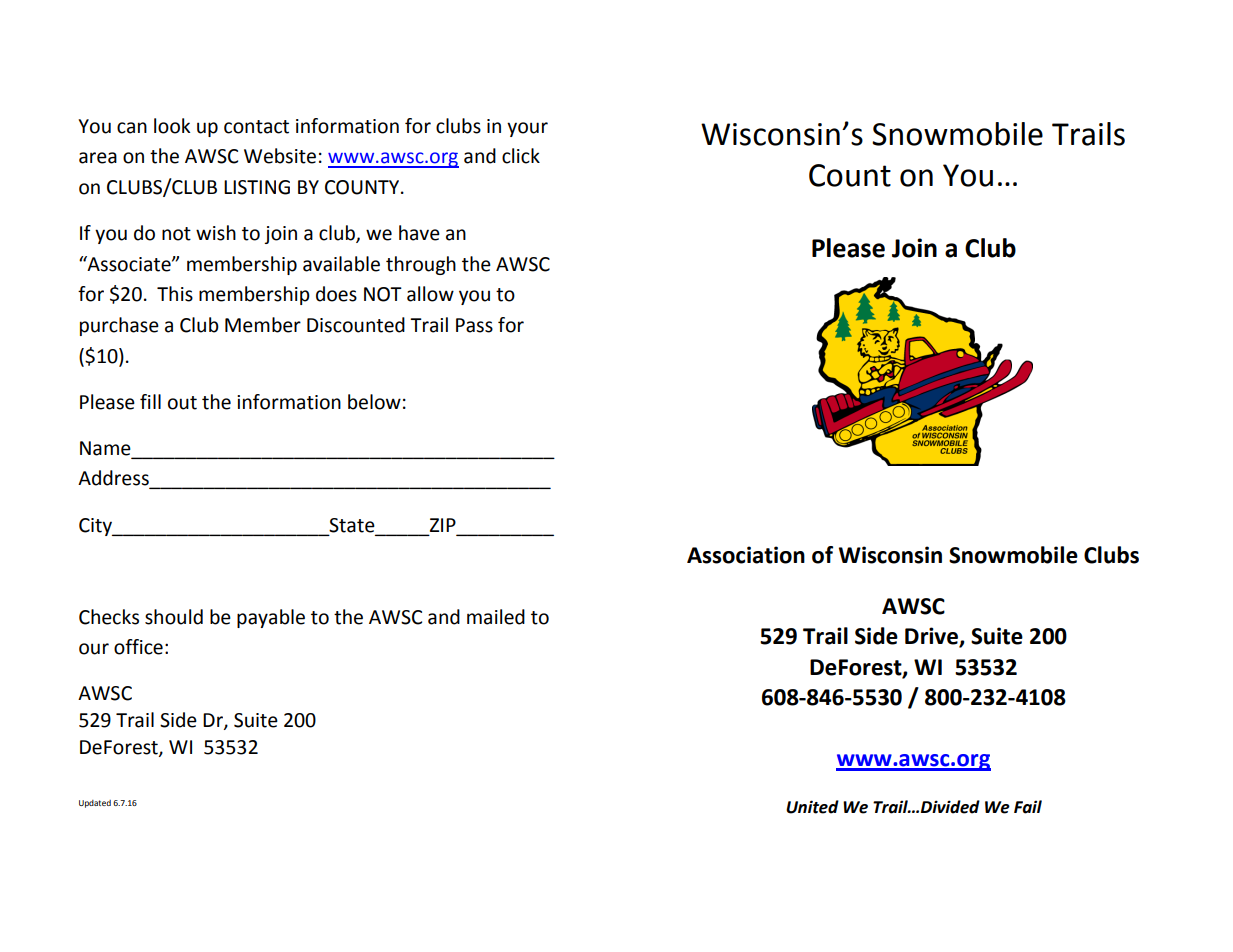 This page has height=952, width=1233. I want to click on Association, so click(746, 555).
